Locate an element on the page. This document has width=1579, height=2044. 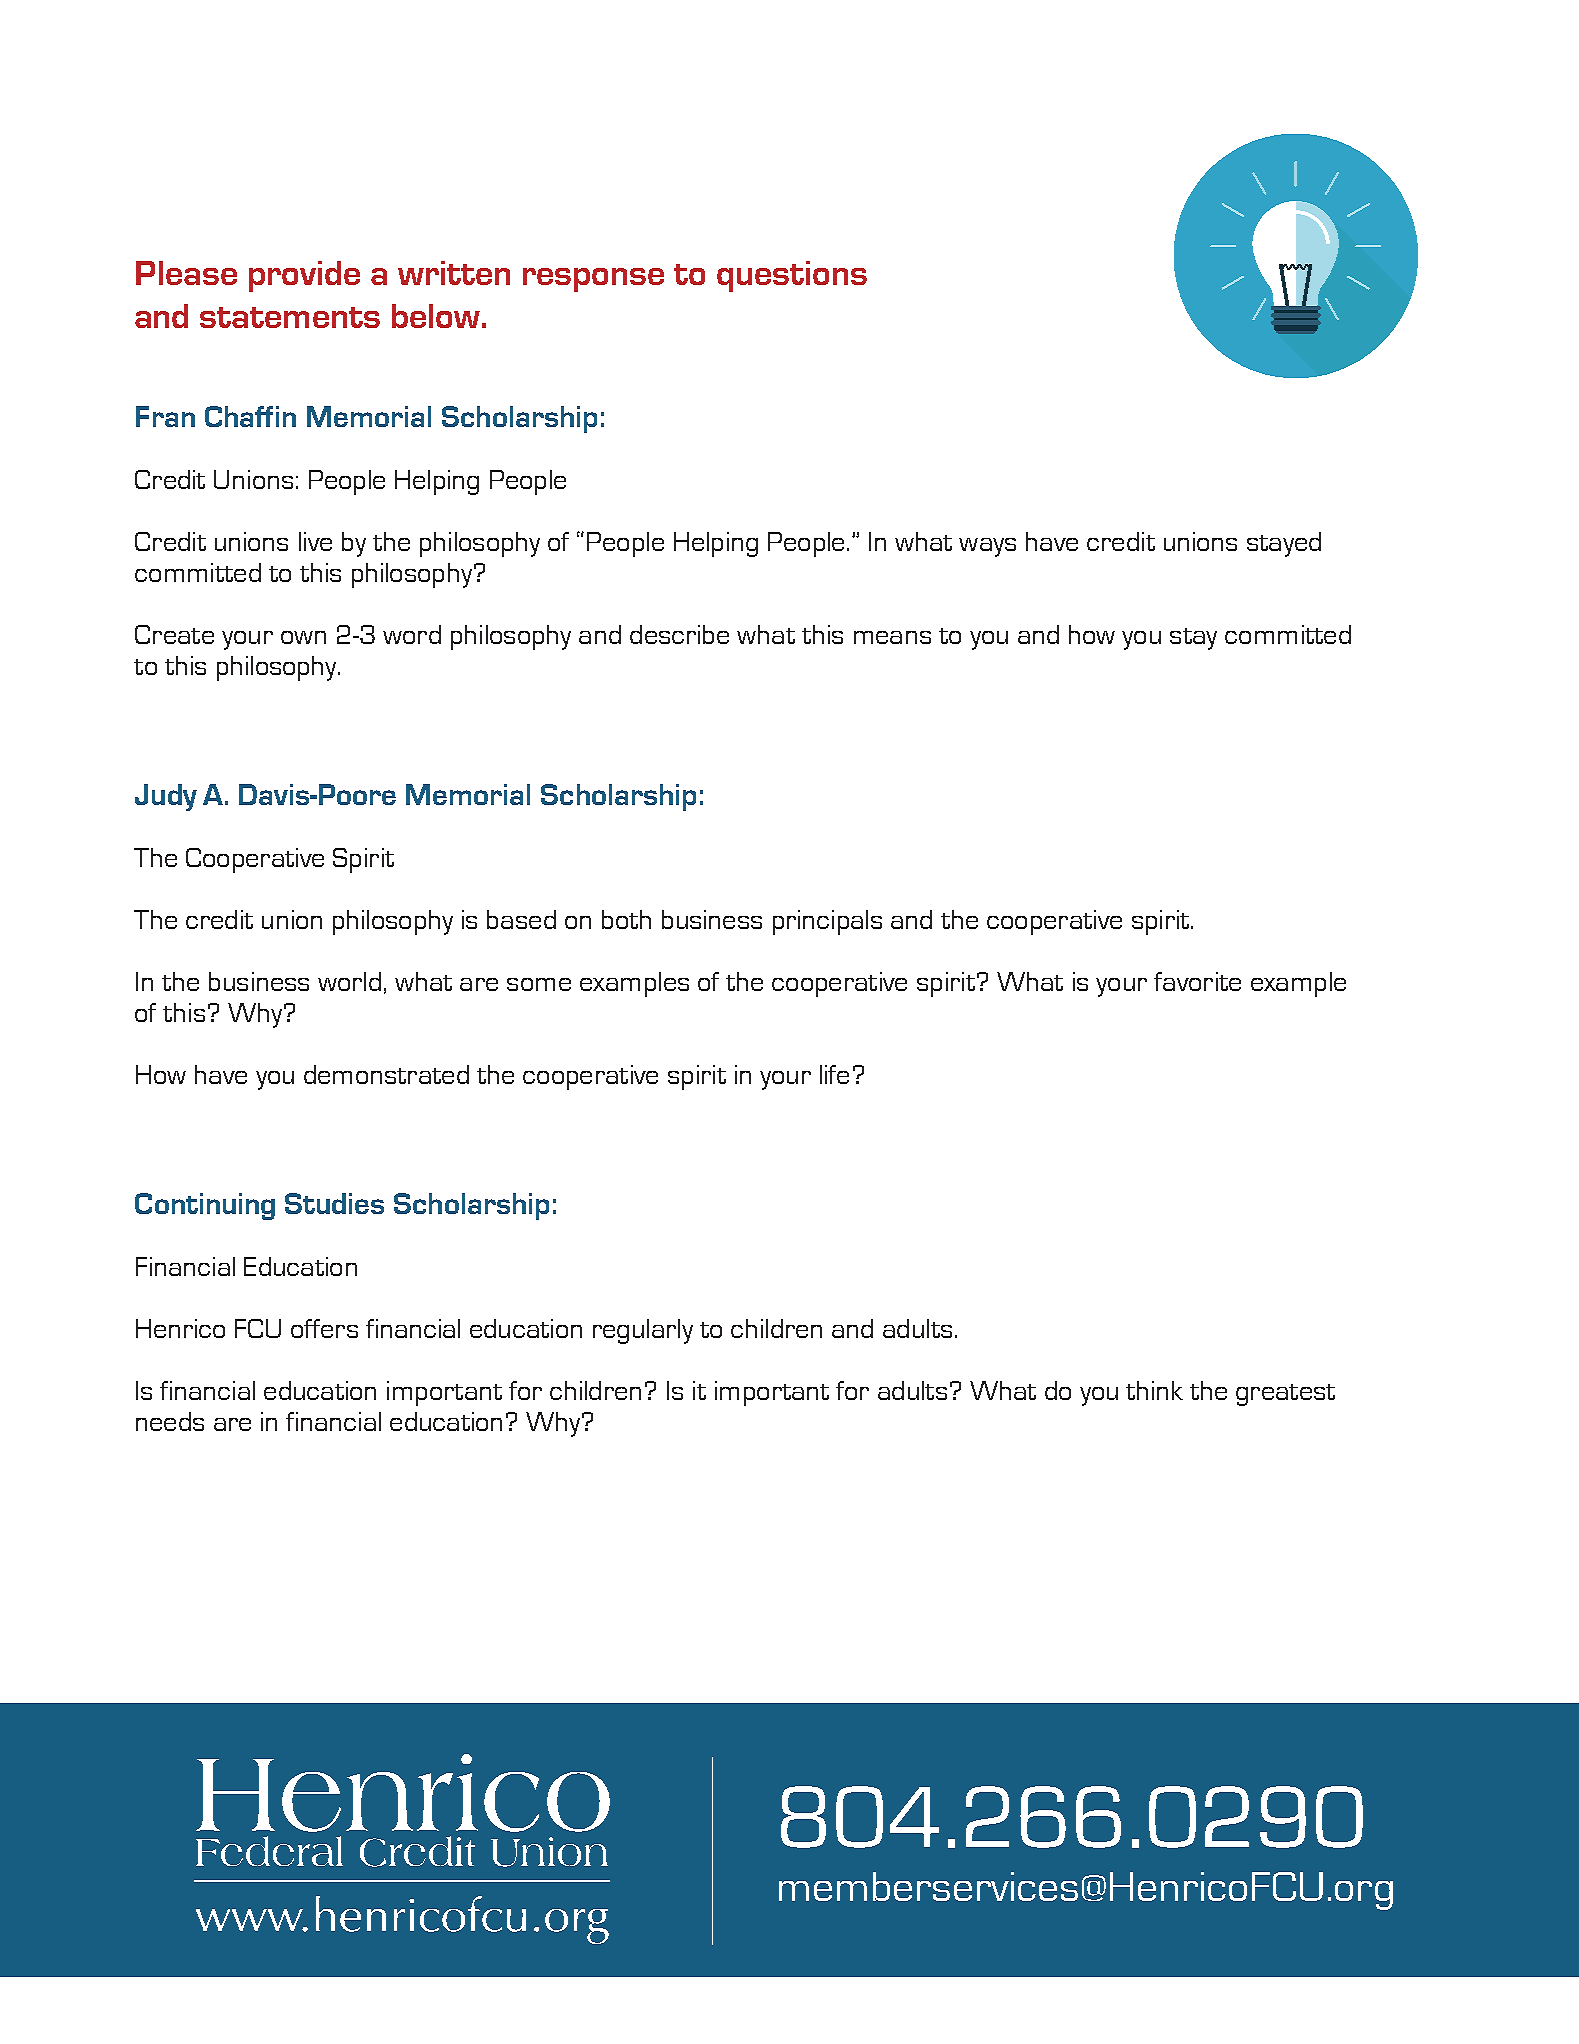
favorite is located at coordinates (1197, 981).
